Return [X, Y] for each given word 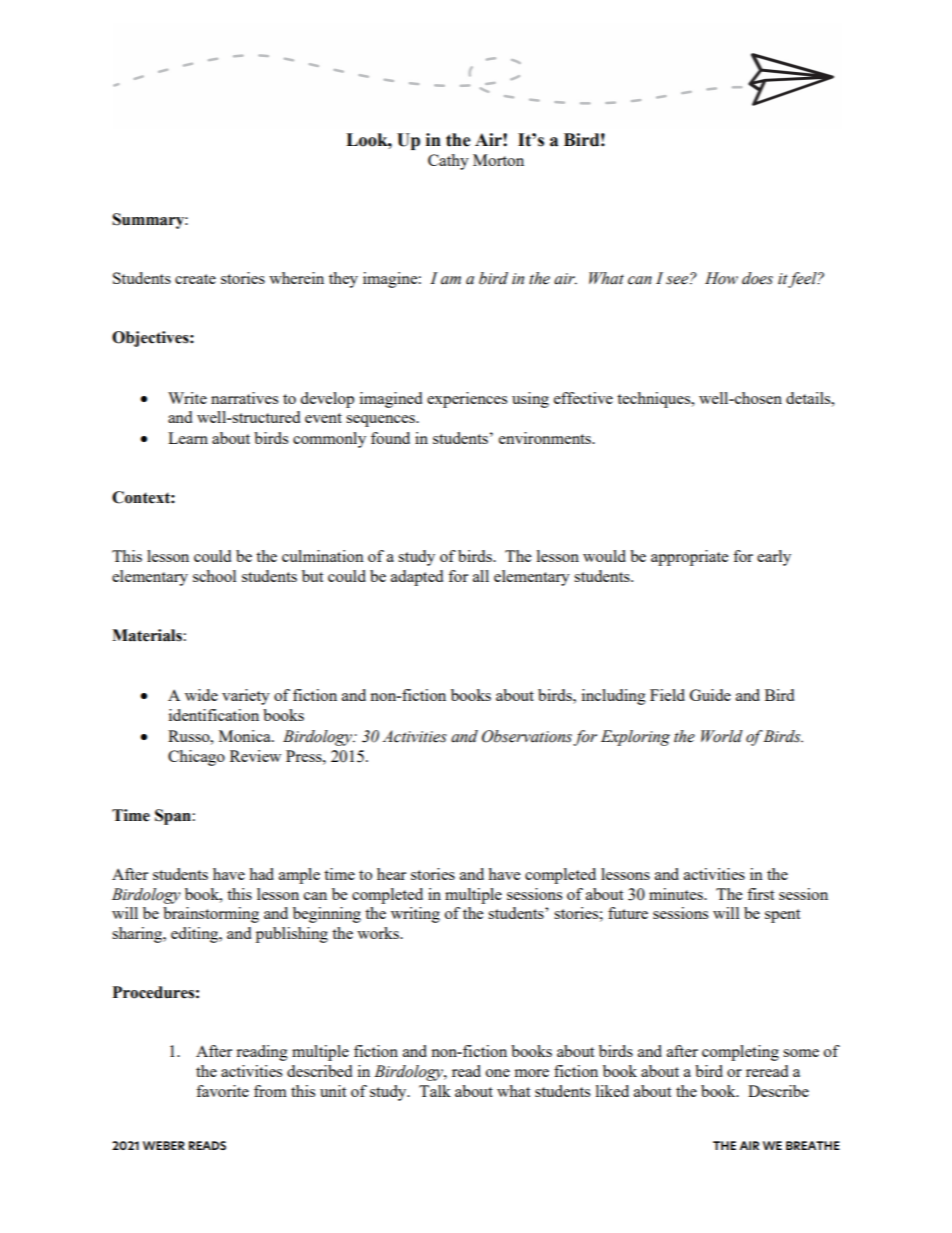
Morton [498, 160]
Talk [435, 1091]
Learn [188, 438]
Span [173, 817]
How [721, 278]
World [722, 736]
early [774, 558]
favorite [222, 1091]
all [481, 576]
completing [740, 1053]
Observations [527, 736]
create [195, 279]
